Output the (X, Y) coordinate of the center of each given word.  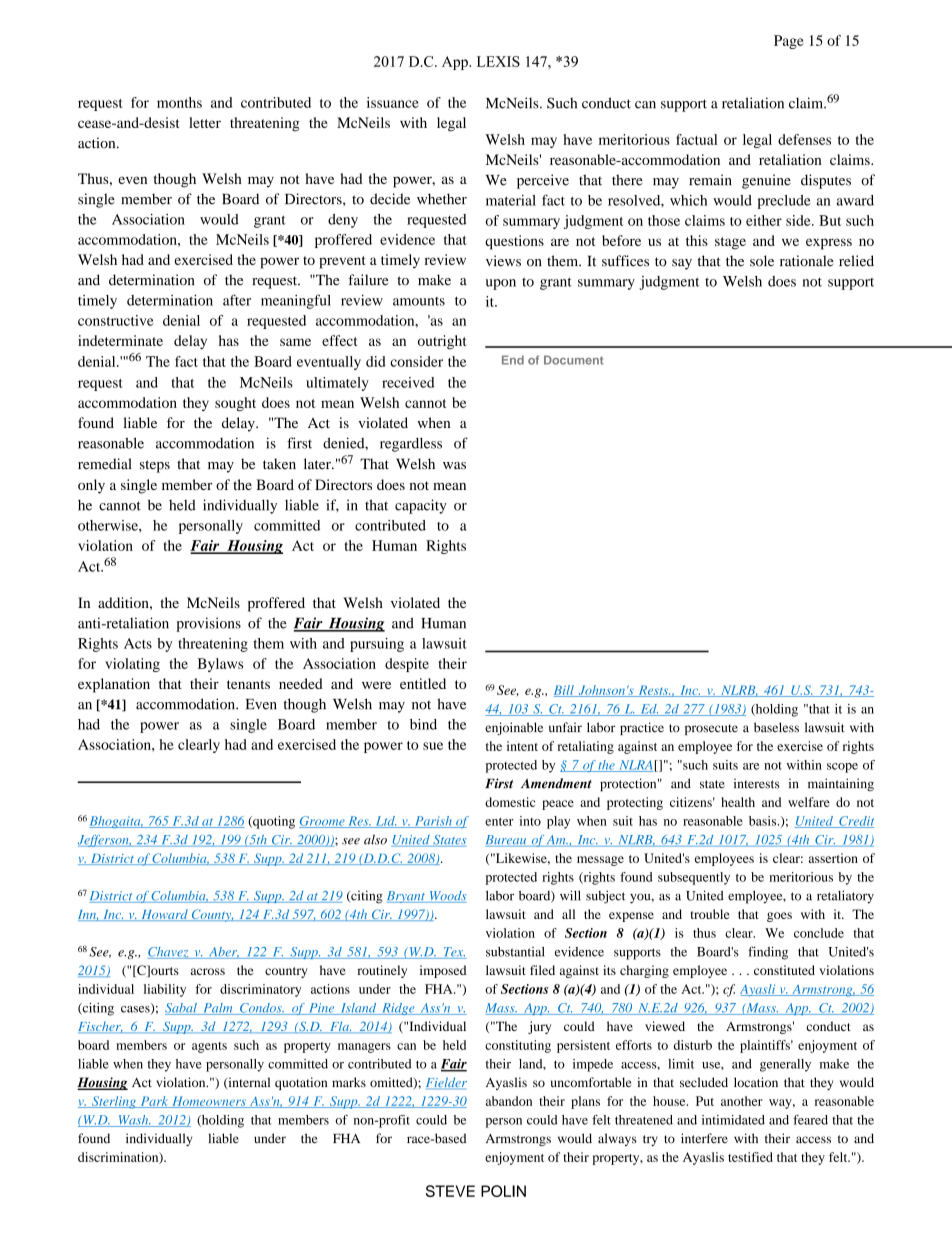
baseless (776, 727)
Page (789, 42)
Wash (133, 1121)
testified (750, 1157)
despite (407, 665)
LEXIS (498, 61)
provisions (208, 624)
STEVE (450, 1191)
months (179, 102)
